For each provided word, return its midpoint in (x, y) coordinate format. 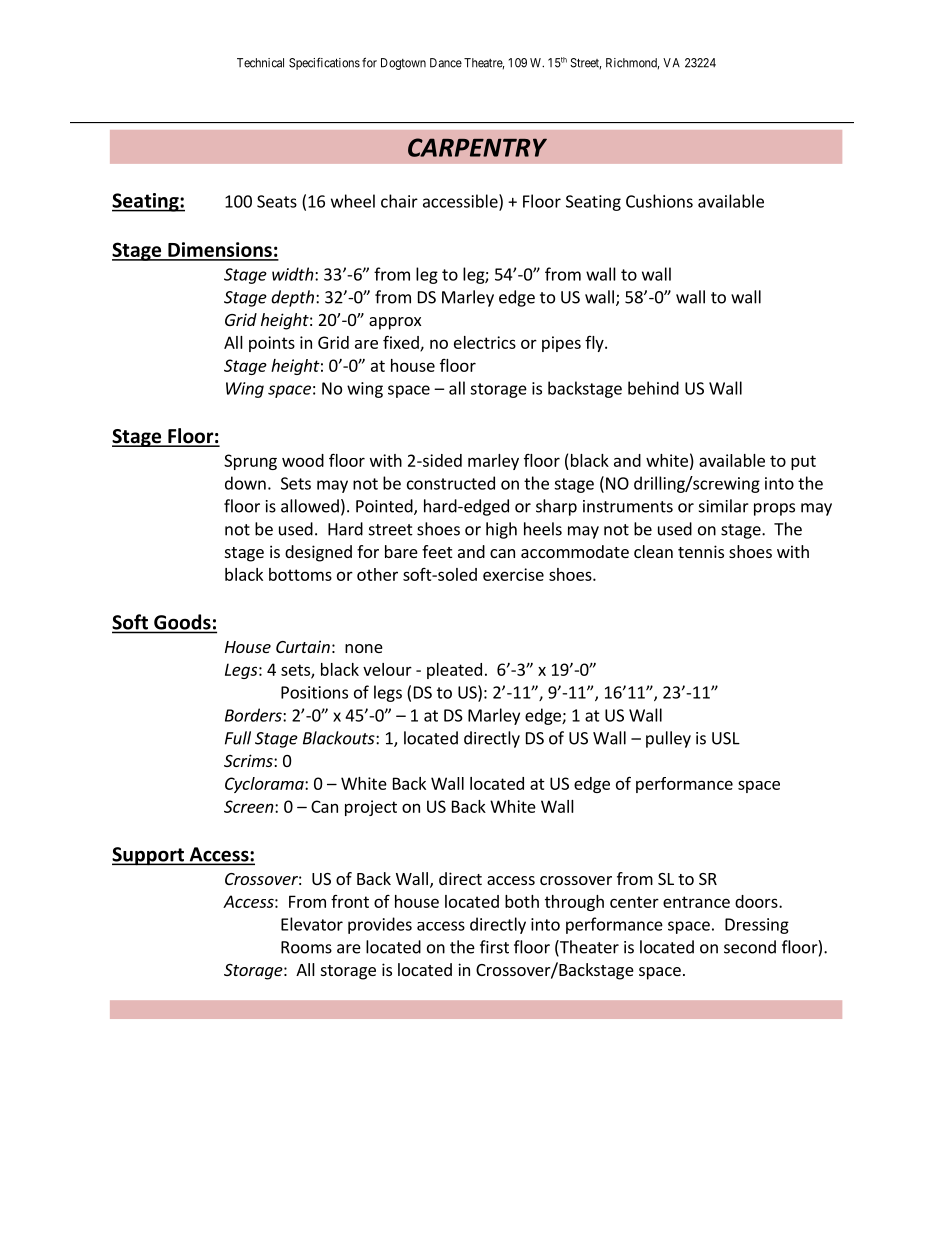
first (494, 947)
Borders (254, 715)
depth (292, 298)
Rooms (306, 947)
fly (595, 344)
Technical (260, 63)
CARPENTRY (477, 147)
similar (724, 506)
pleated (454, 671)
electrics (485, 342)
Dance (446, 63)
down (245, 483)
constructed (451, 483)
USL (726, 738)
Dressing (757, 926)
